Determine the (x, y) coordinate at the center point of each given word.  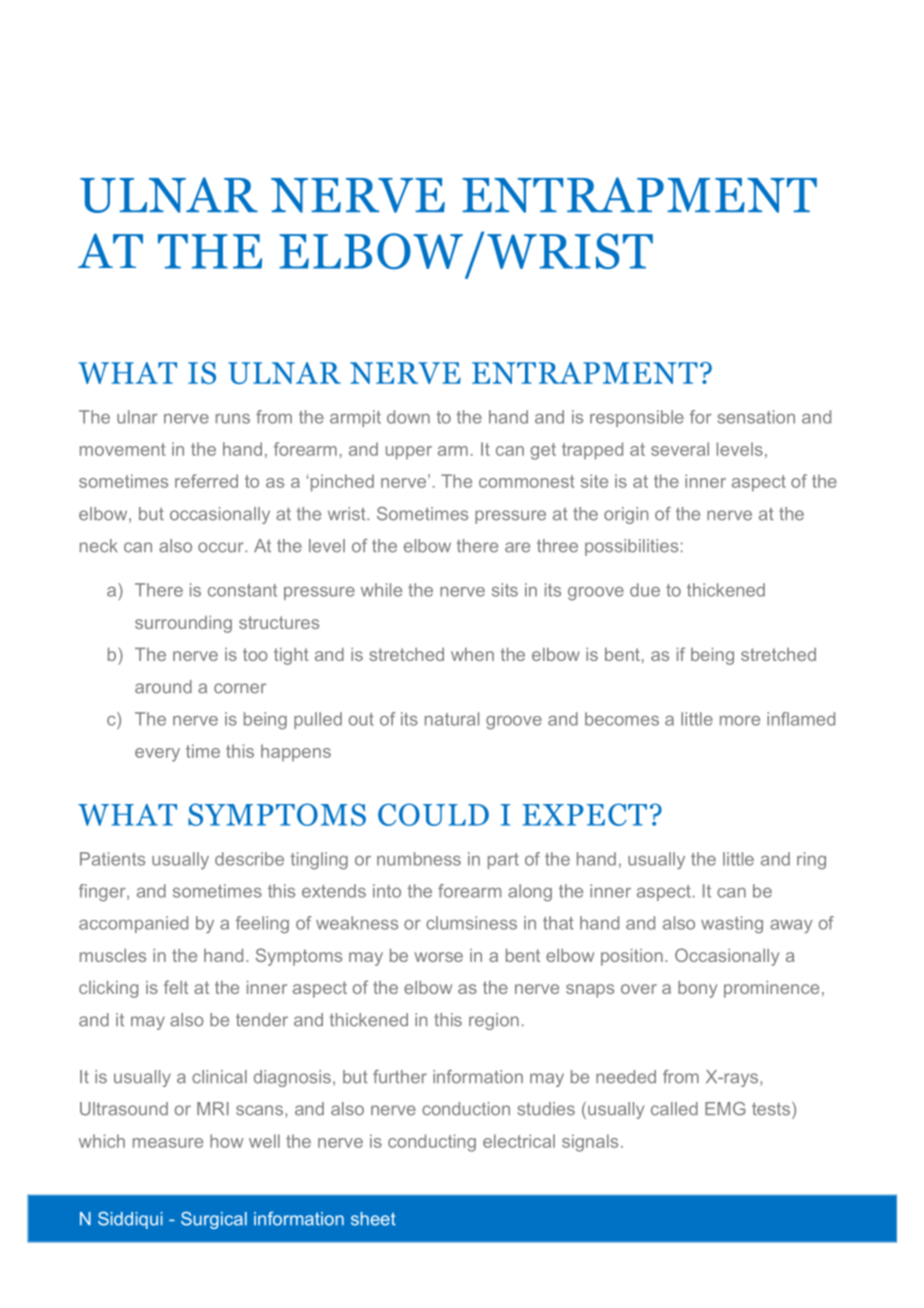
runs (233, 419)
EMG (725, 1109)
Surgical (214, 1220)
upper (409, 453)
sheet (373, 1219)
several (680, 449)
